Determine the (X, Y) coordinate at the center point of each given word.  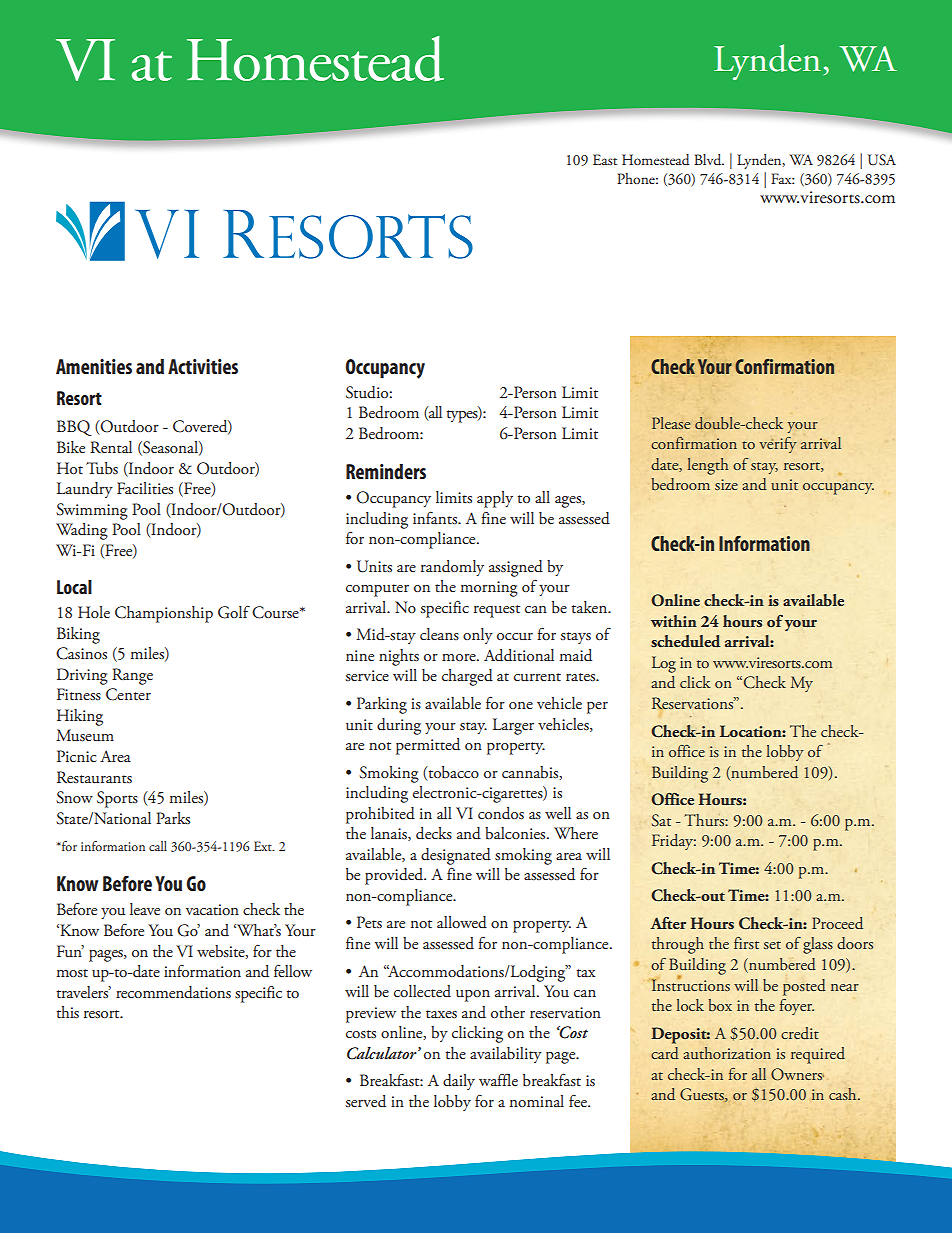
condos (501, 813)
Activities (203, 366)
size (726, 484)
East (605, 159)
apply (495, 499)
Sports (117, 799)
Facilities (145, 488)
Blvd (709, 160)
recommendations (173, 992)
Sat (661, 820)
